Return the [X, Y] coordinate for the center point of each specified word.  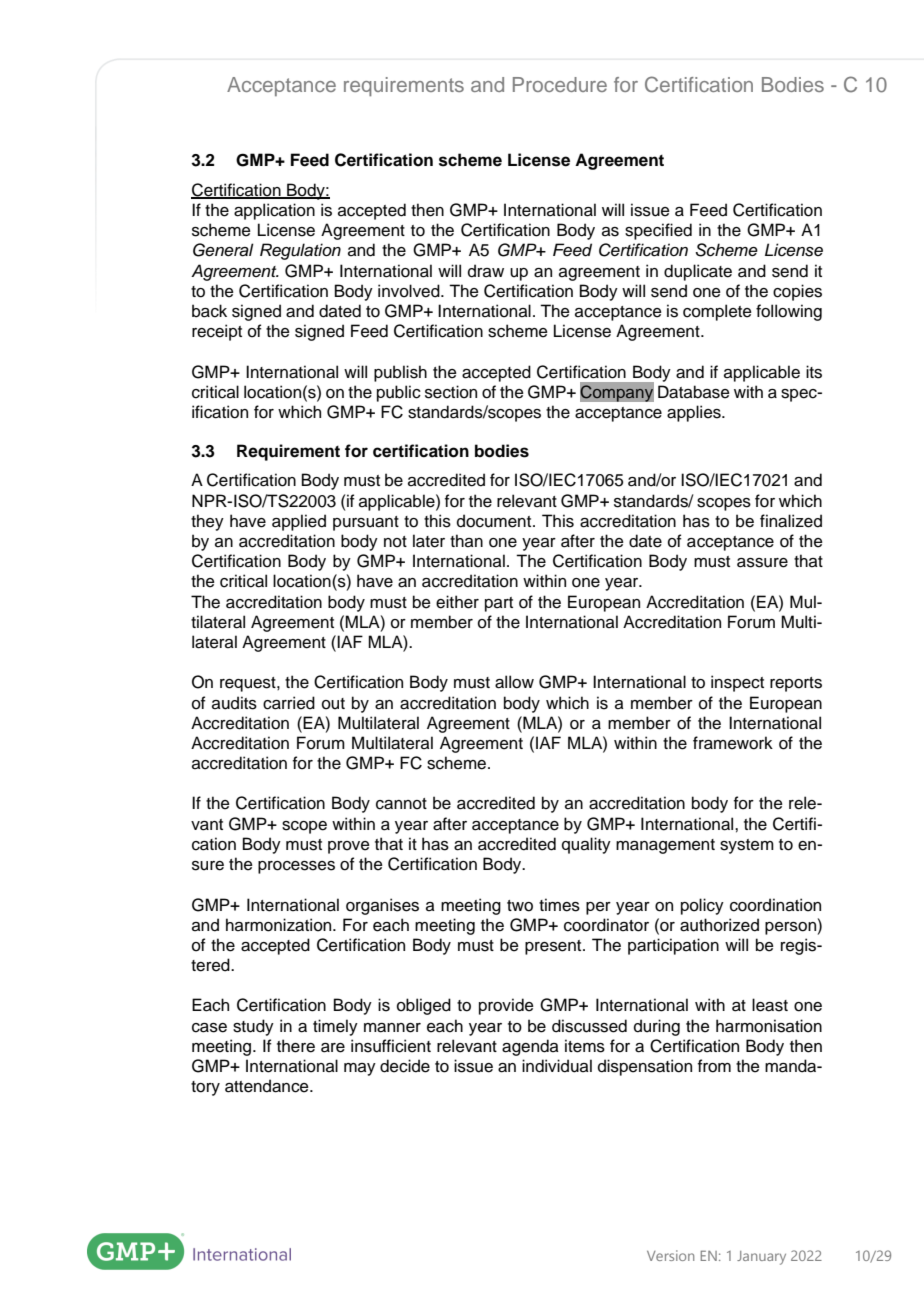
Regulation [300, 251]
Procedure [560, 84]
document [495, 521]
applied [299, 522]
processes [296, 867]
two [520, 906]
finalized [791, 521]
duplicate [698, 272]
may [360, 1069]
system [747, 846]
